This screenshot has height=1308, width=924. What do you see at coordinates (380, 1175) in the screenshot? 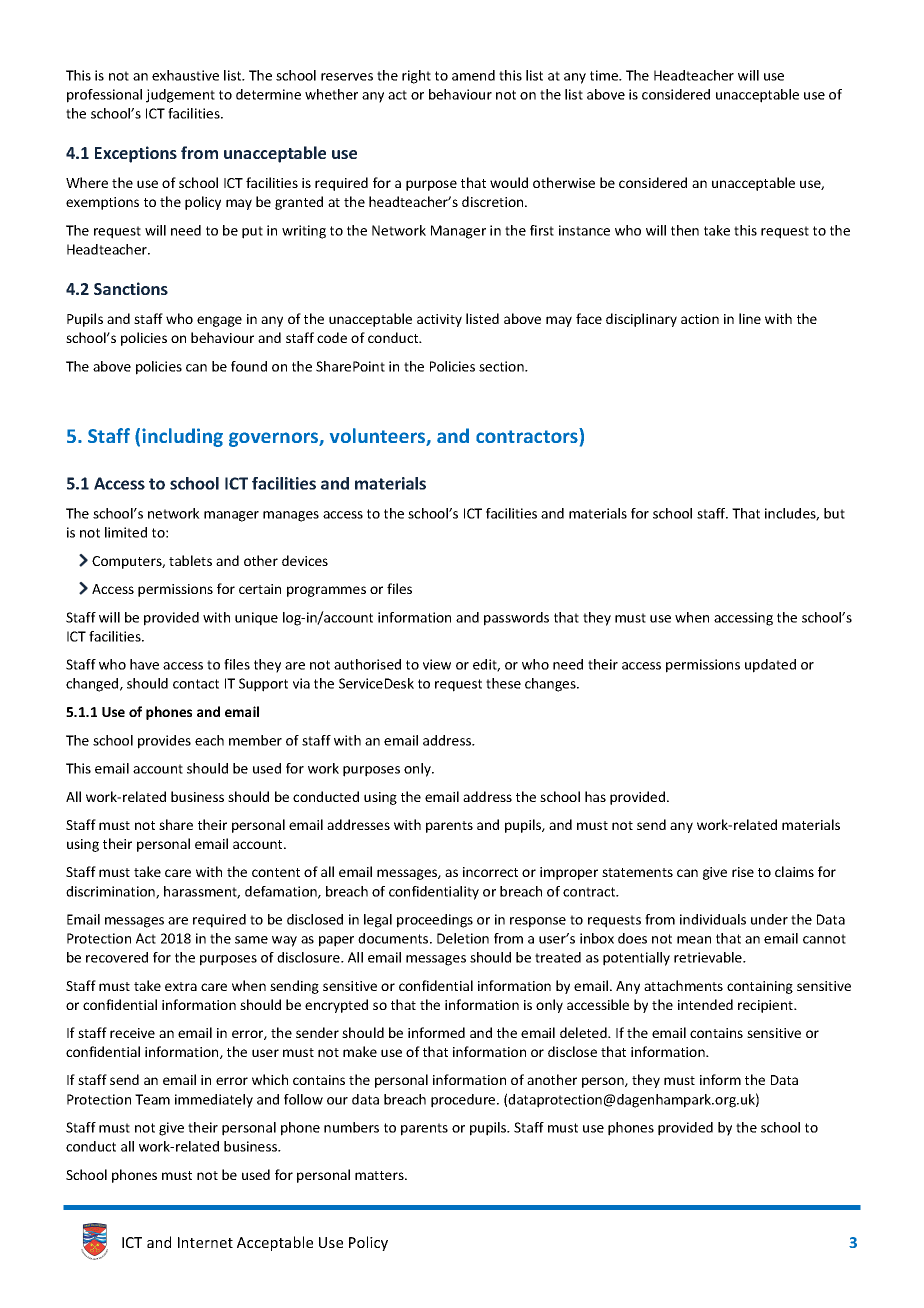
I see `matters` at bounding box center [380, 1175].
